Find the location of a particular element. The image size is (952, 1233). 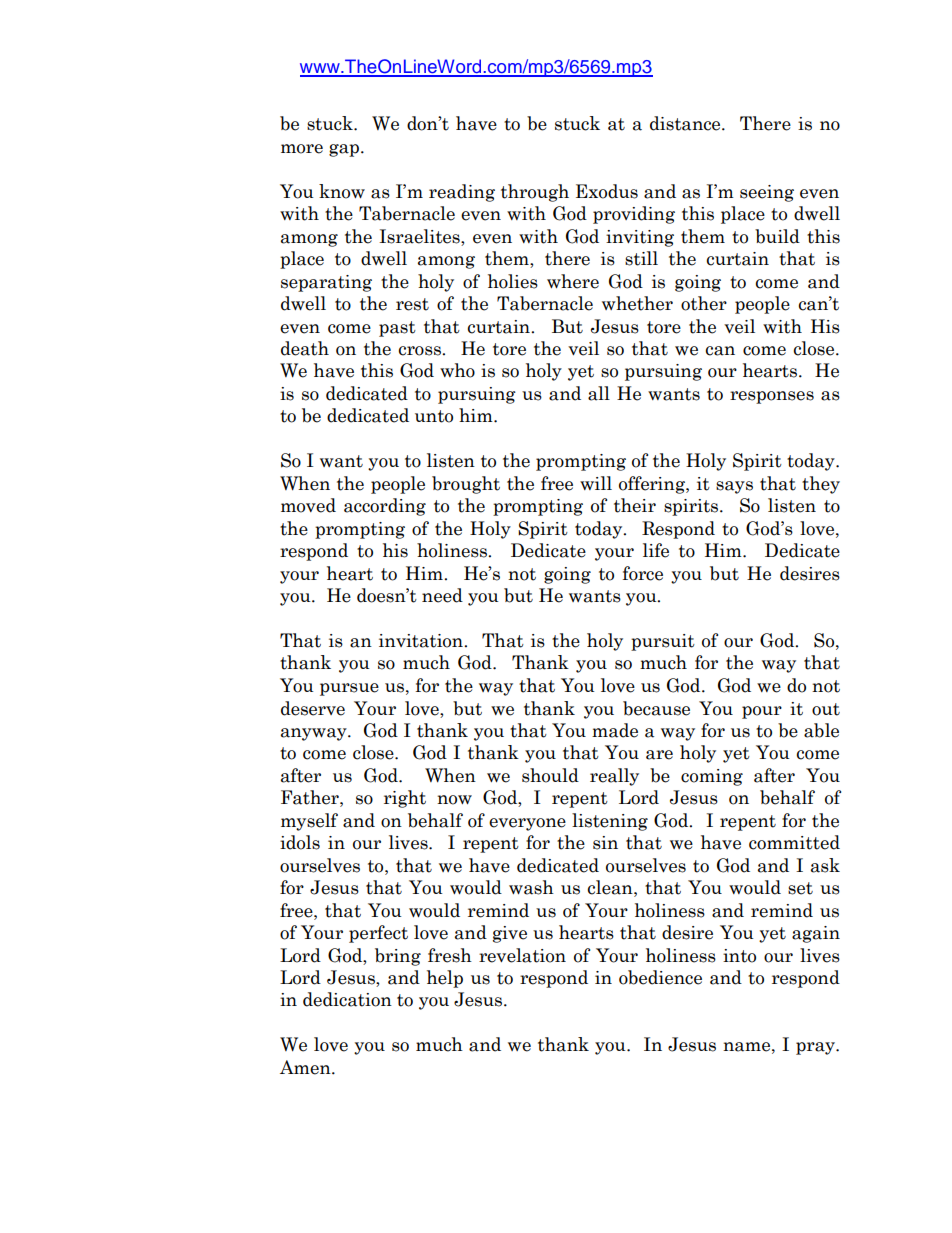

invitation is located at coordinates (422, 641).
